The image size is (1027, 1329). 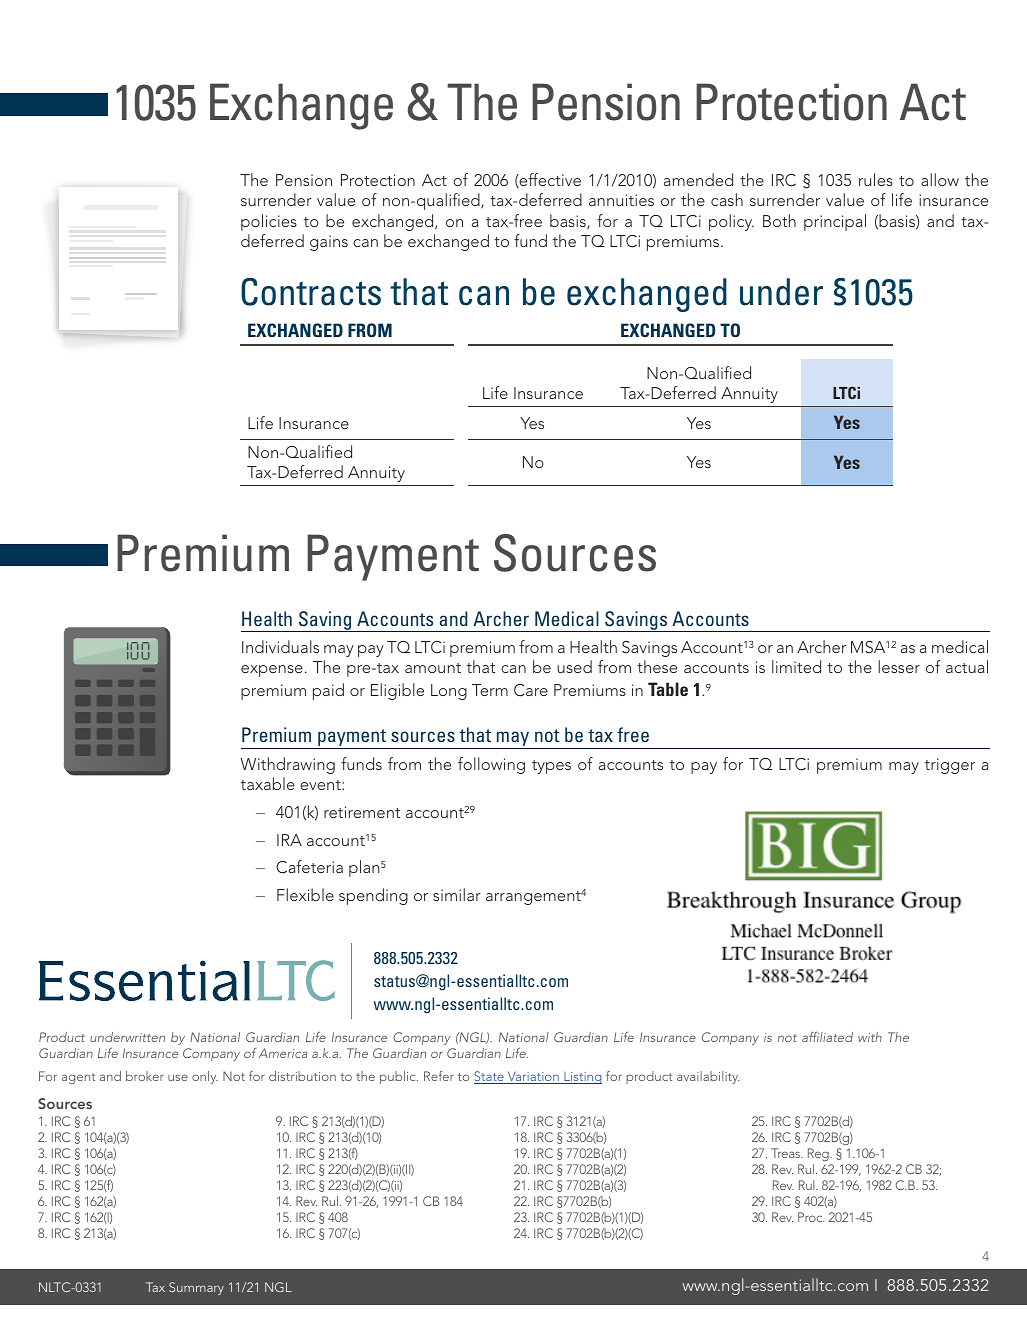 I want to click on Variation, so click(x=533, y=1077).
